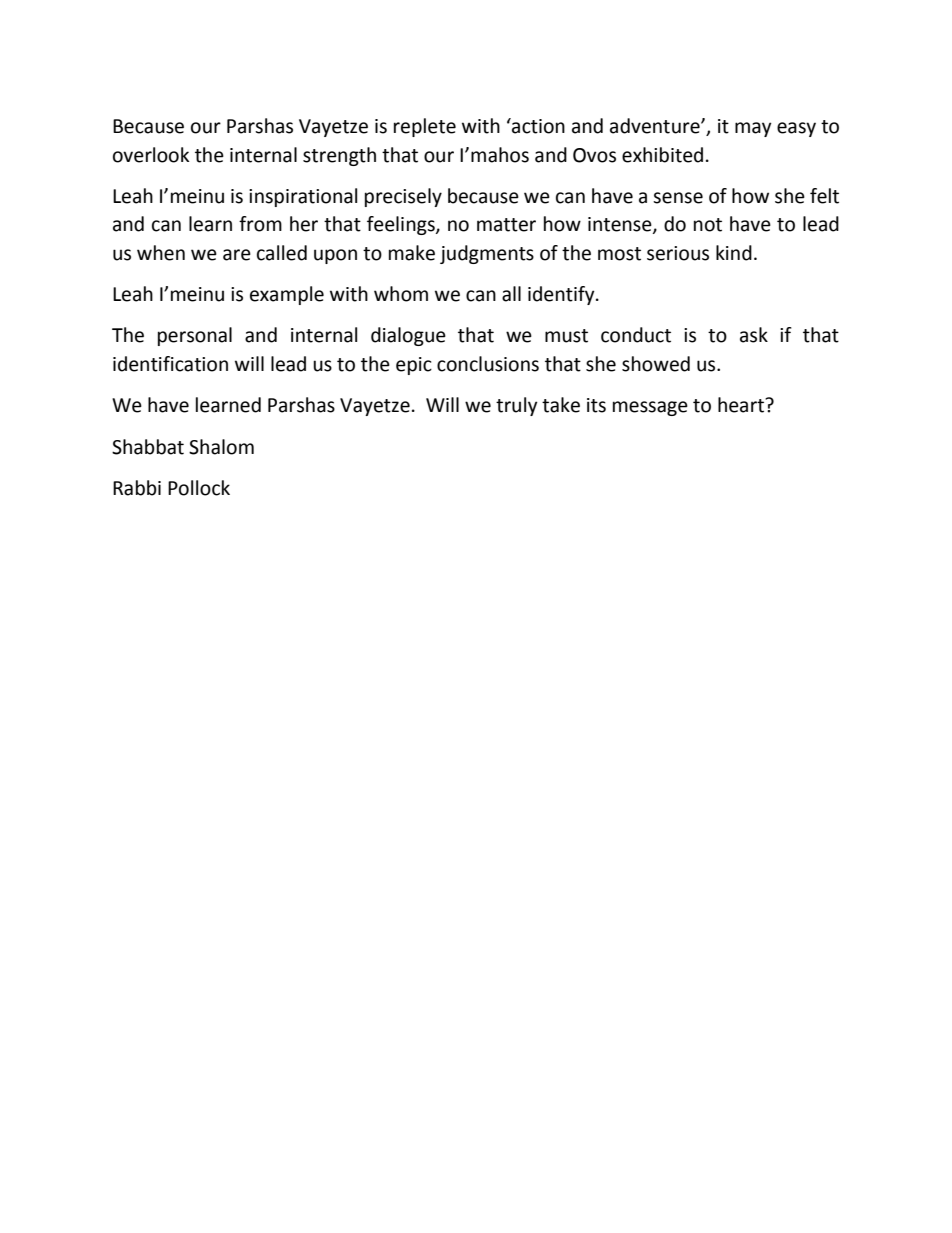 This page has height=1233, width=952. Describe the element at coordinates (425, 127) in the page. I see `replete` at that location.
